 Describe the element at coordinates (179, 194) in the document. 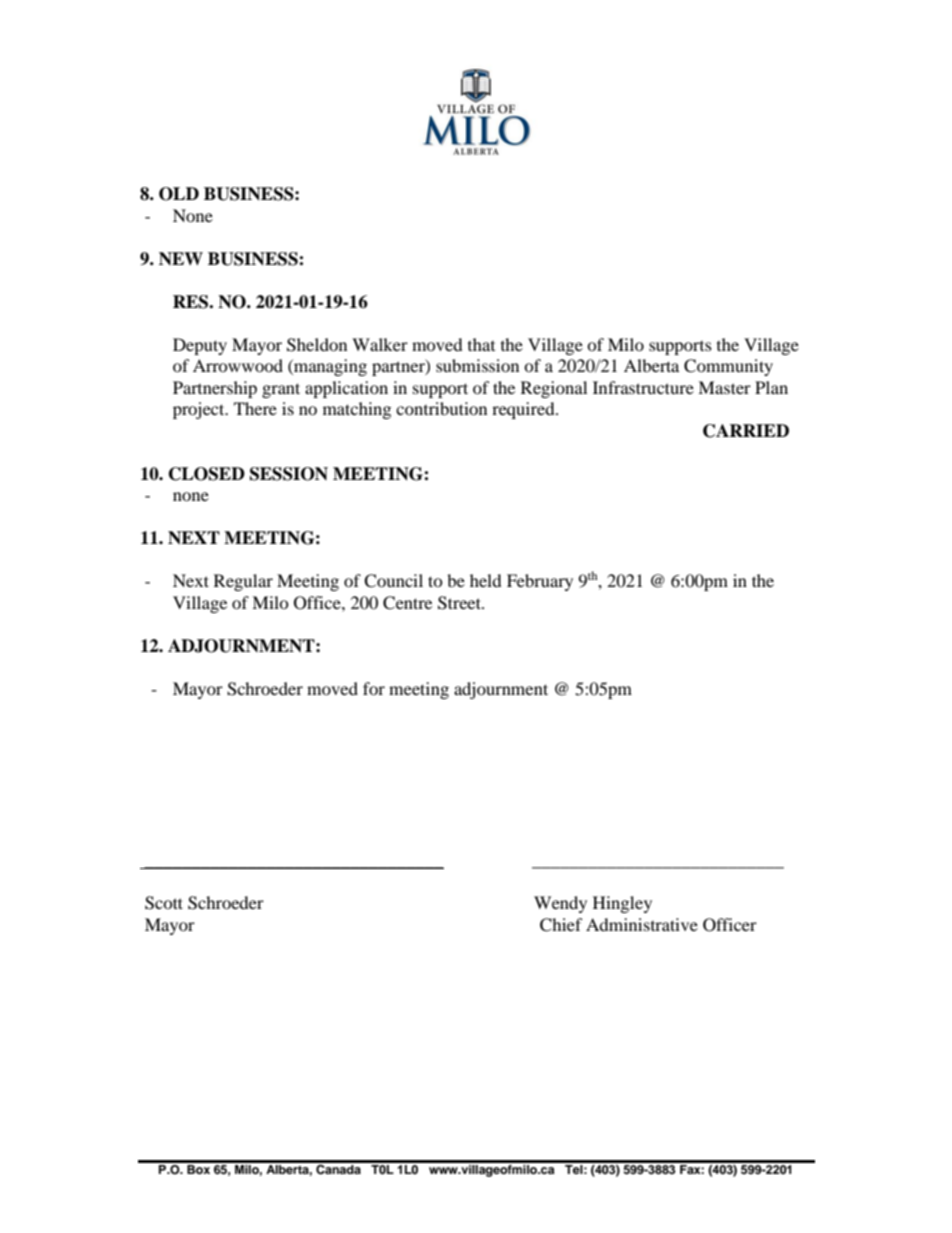

I see `OLD` at that location.
